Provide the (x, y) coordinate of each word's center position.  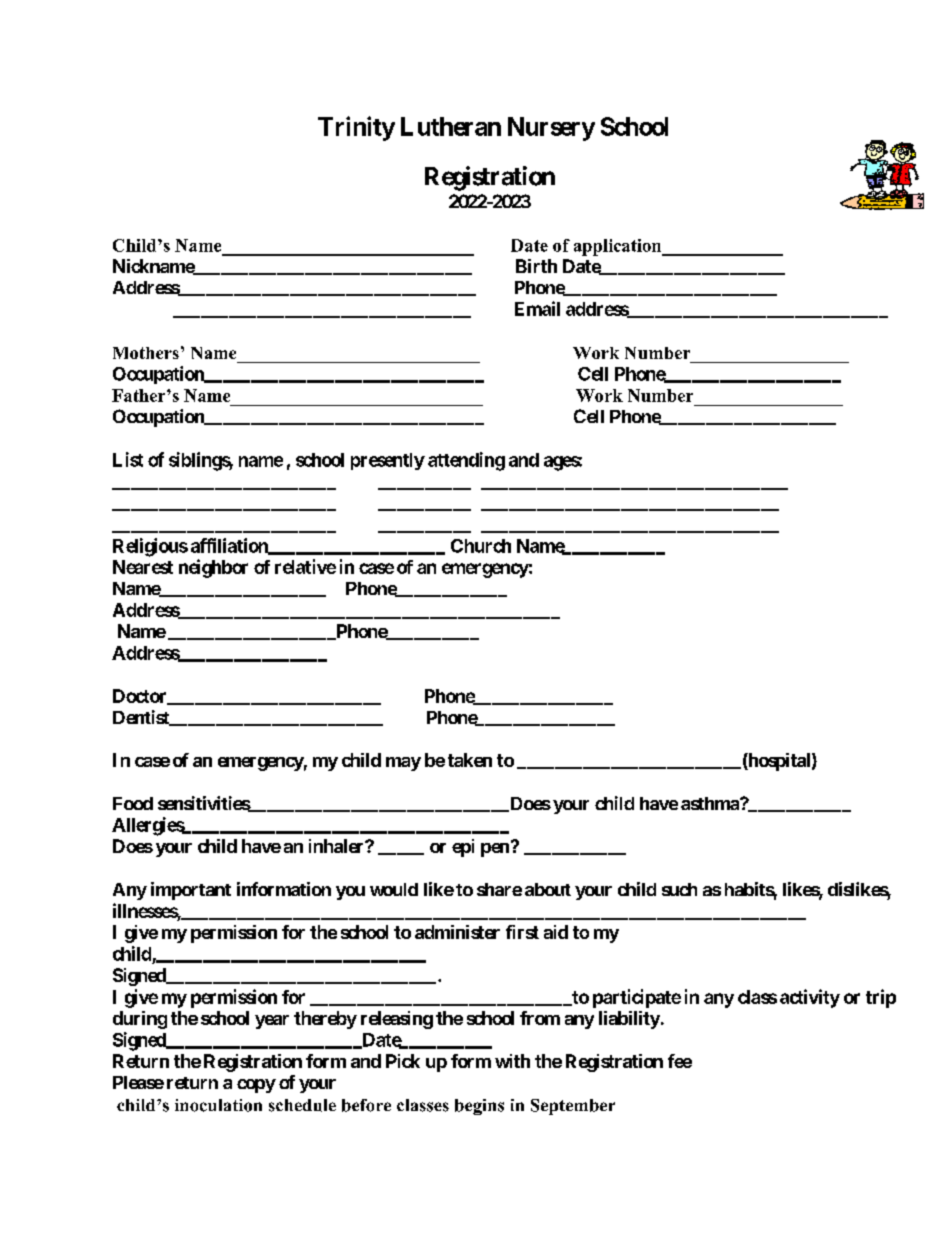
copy (256, 1086)
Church (481, 546)
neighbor (213, 568)
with (512, 1061)
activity (810, 998)
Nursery (551, 129)
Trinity (356, 128)
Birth (536, 266)
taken (470, 760)
